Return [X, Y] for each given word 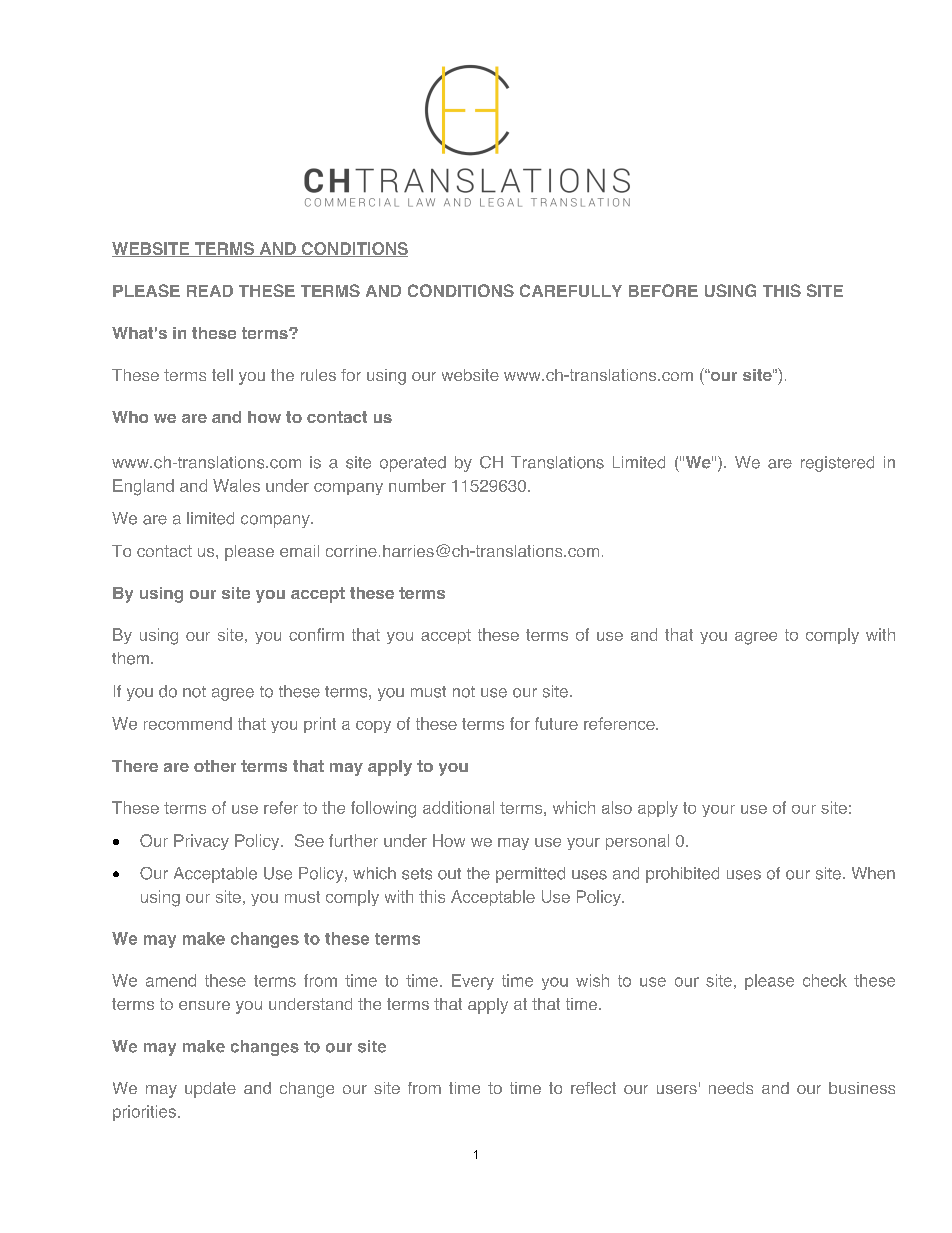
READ [210, 291]
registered [837, 464]
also [617, 807]
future [556, 723]
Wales [236, 485]
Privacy [201, 842]
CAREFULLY [571, 290]
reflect [593, 1088]
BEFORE [663, 290]
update [210, 1090]
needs [731, 1088]
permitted [530, 875]
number [417, 485]
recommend [188, 723]
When [873, 873]
